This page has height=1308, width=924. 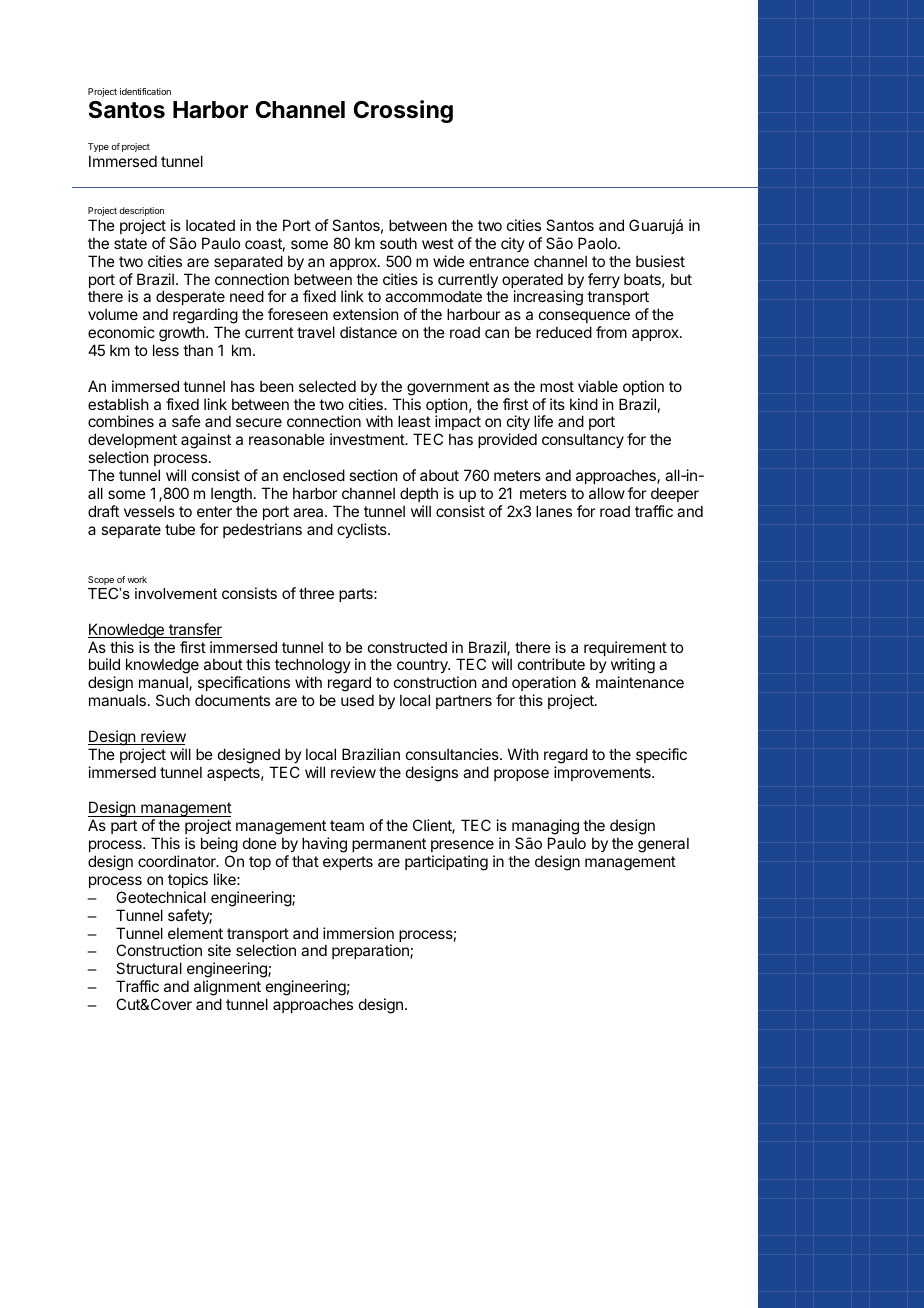 I want to click on consultancies, so click(x=453, y=754).
